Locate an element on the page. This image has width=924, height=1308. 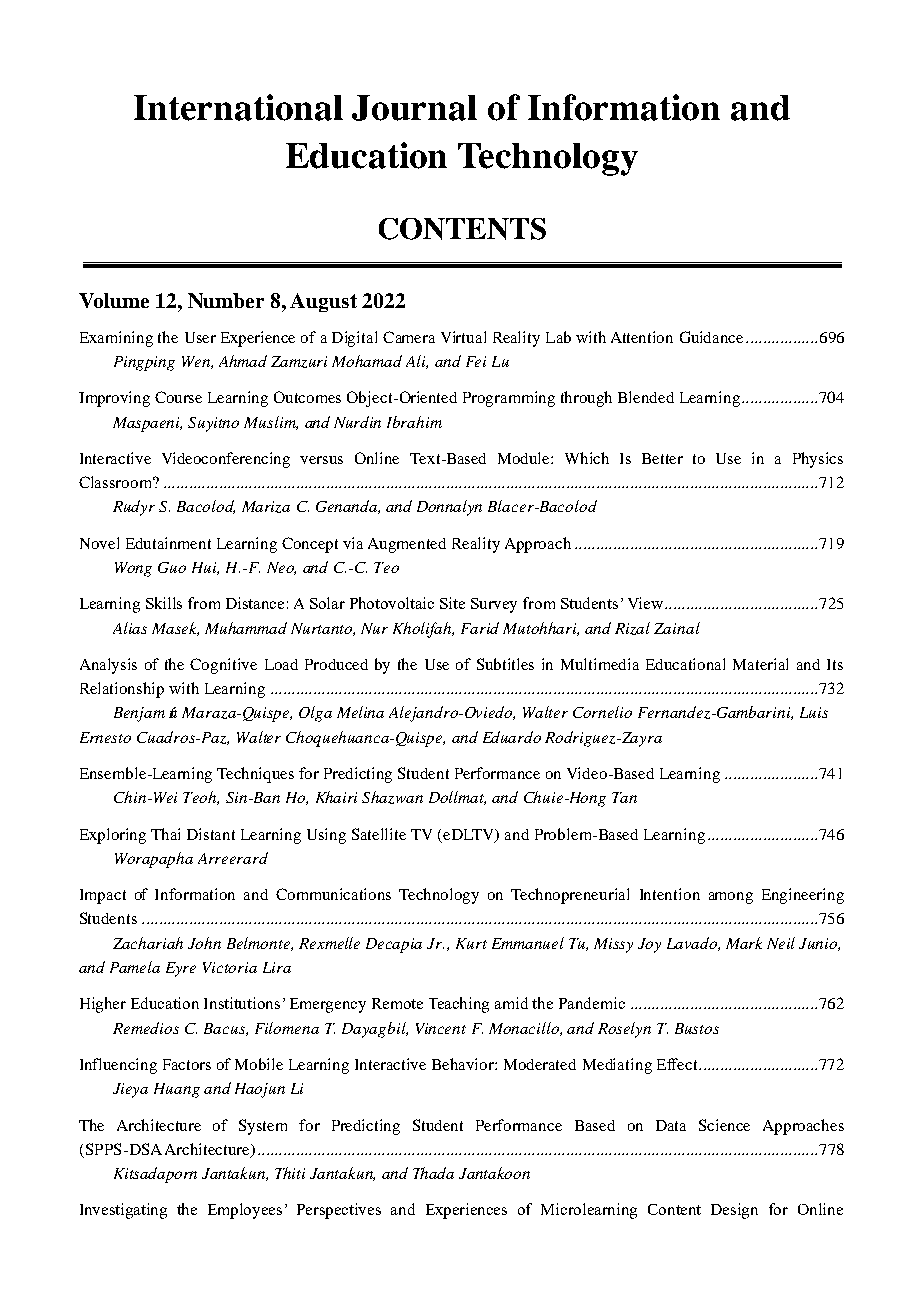
Employees is located at coordinates (245, 1211).
